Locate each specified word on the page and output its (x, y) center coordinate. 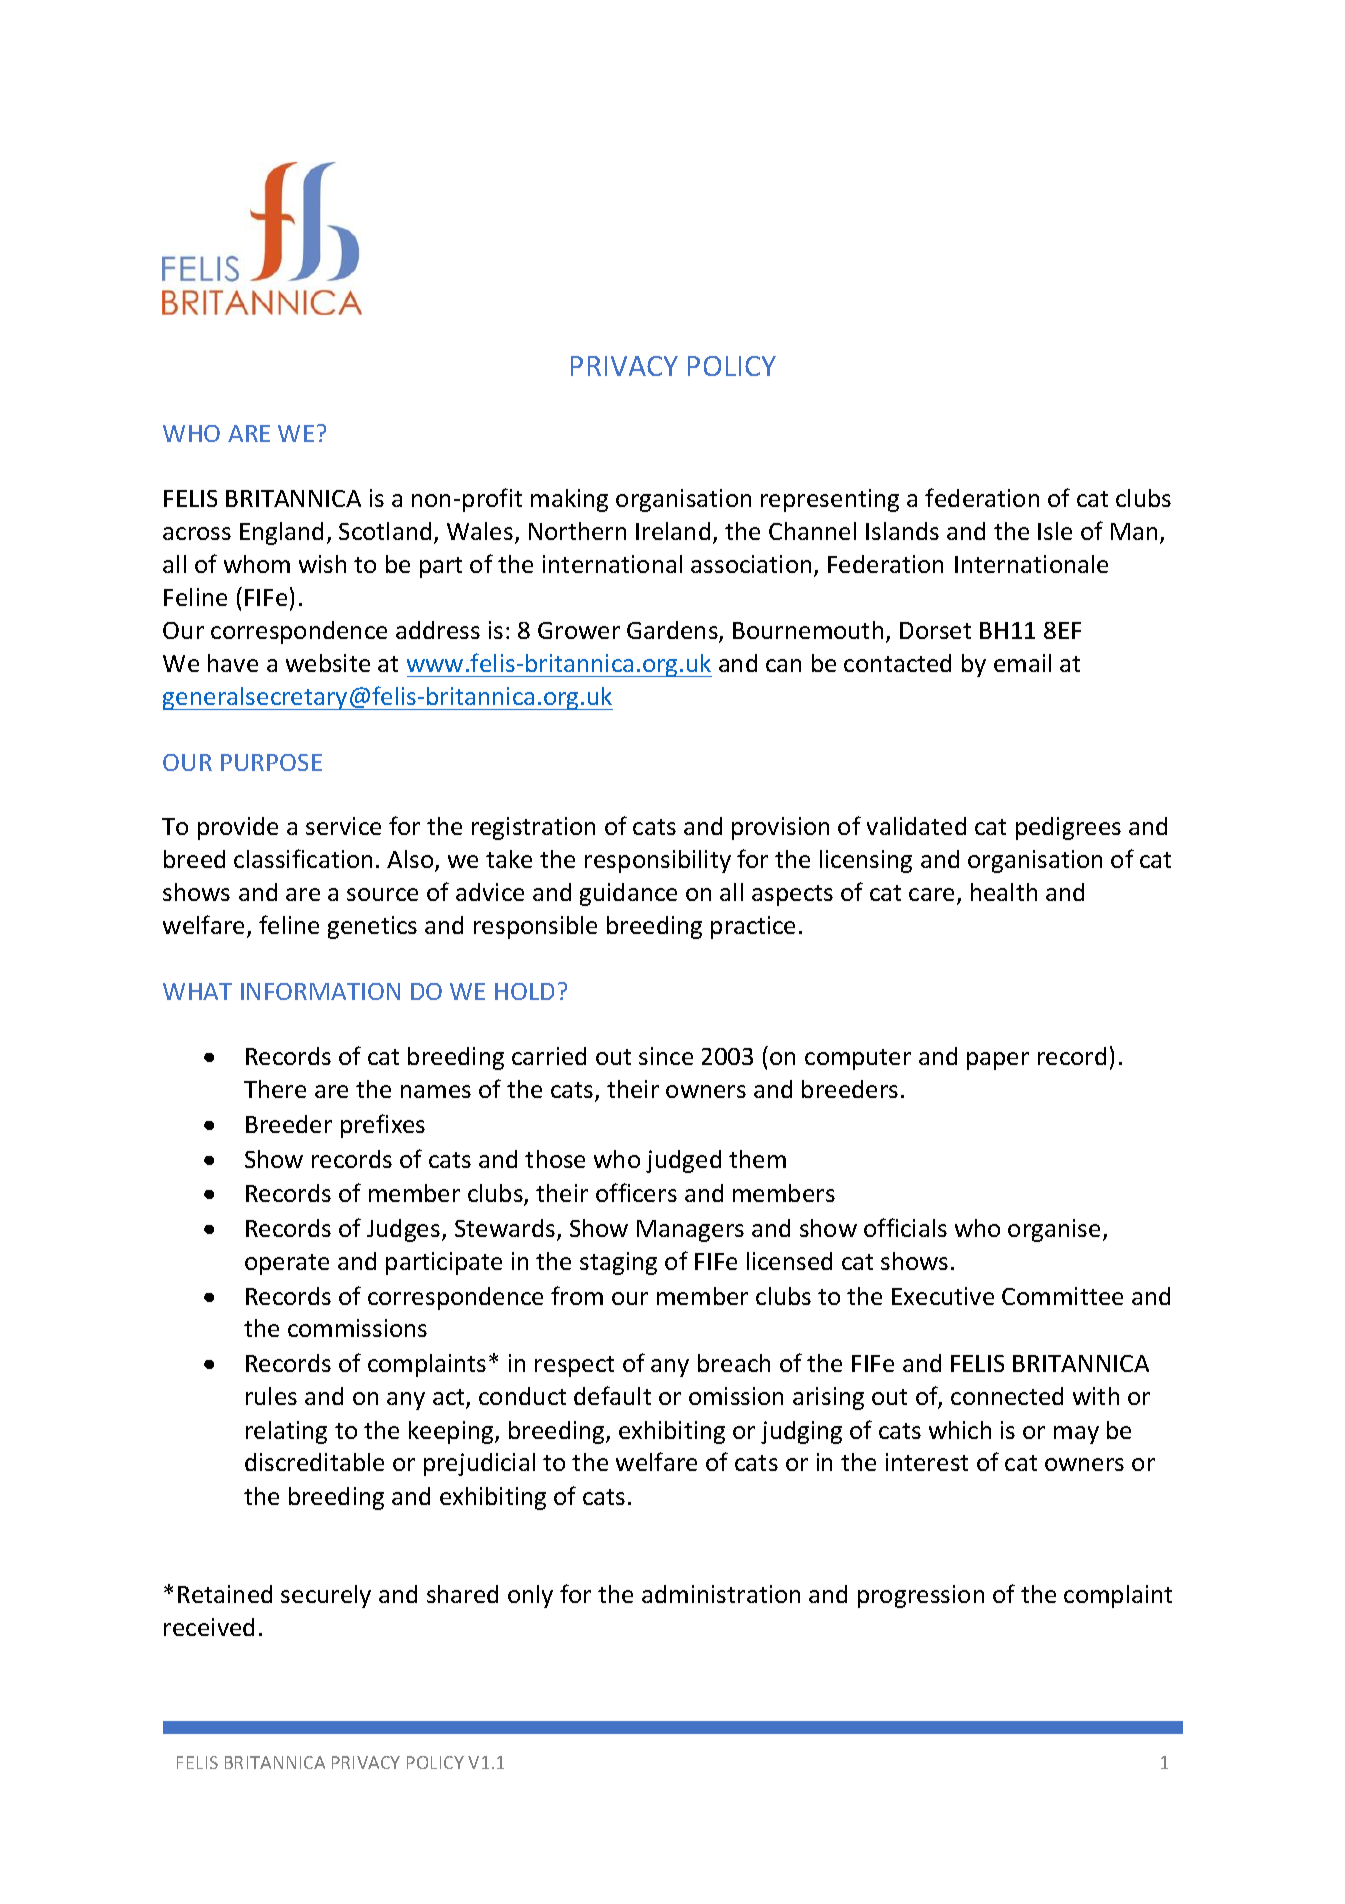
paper (998, 1061)
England (281, 533)
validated (916, 826)
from (577, 1295)
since (666, 1056)
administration (721, 1594)
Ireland (673, 531)
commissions (357, 1328)
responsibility (658, 861)
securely (326, 1596)
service (343, 826)
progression (921, 1596)
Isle (1055, 531)
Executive (943, 1296)
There (275, 1089)
